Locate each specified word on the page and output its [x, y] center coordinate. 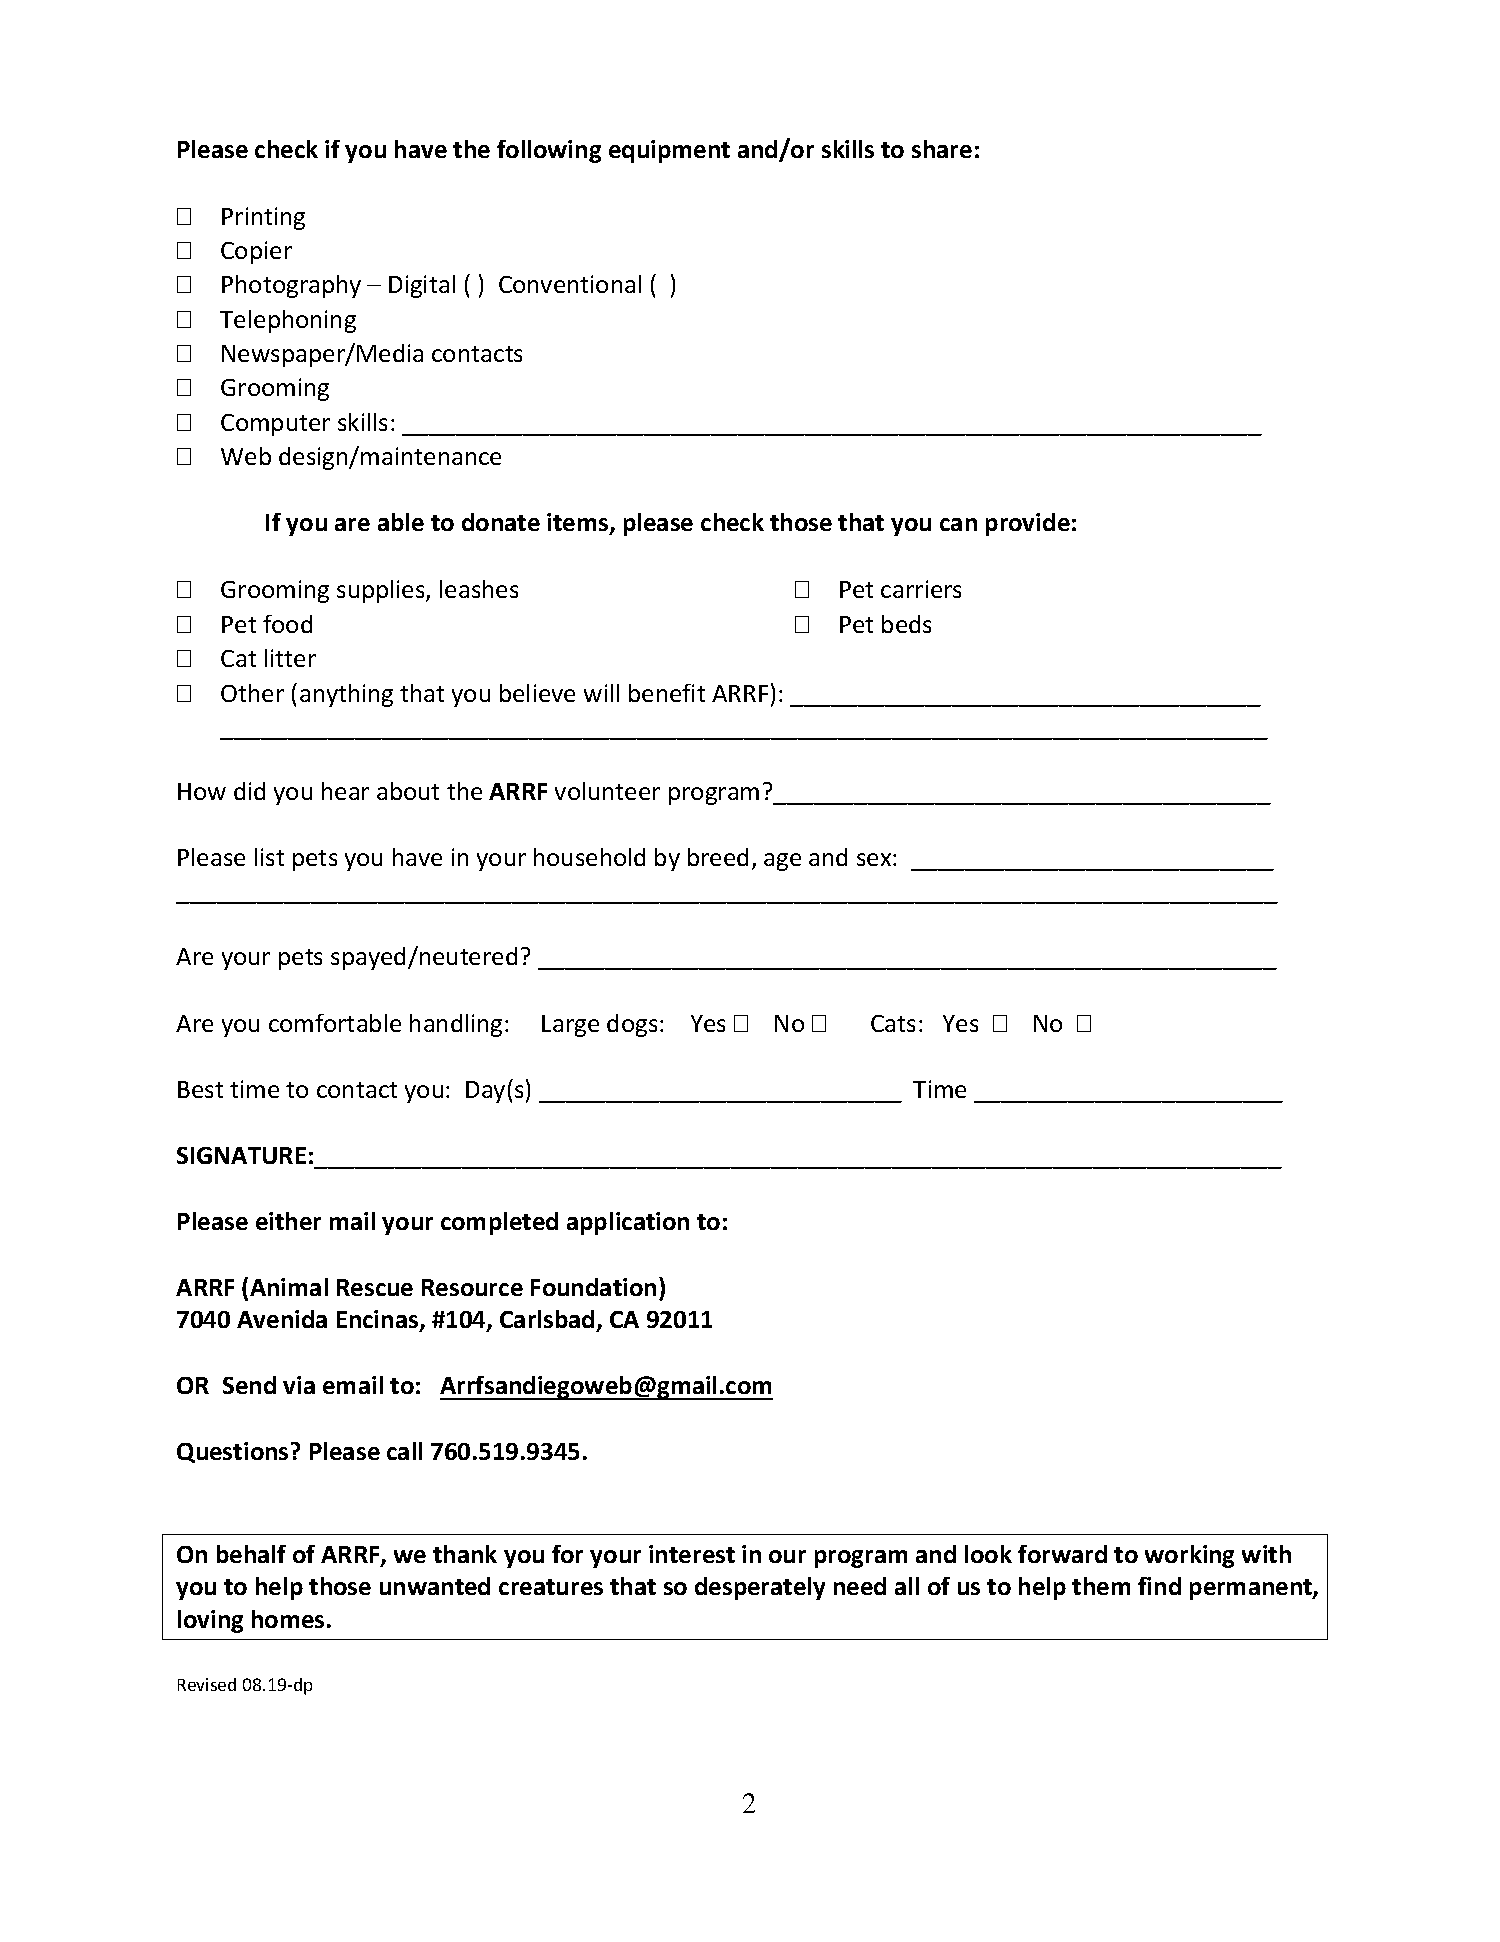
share [942, 149]
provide [1028, 524]
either [288, 1221]
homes [288, 1619]
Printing [263, 218]
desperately [760, 1588]
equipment [669, 151]
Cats [893, 1023]
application [628, 1223]
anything [346, 695]
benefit [667, 693]
